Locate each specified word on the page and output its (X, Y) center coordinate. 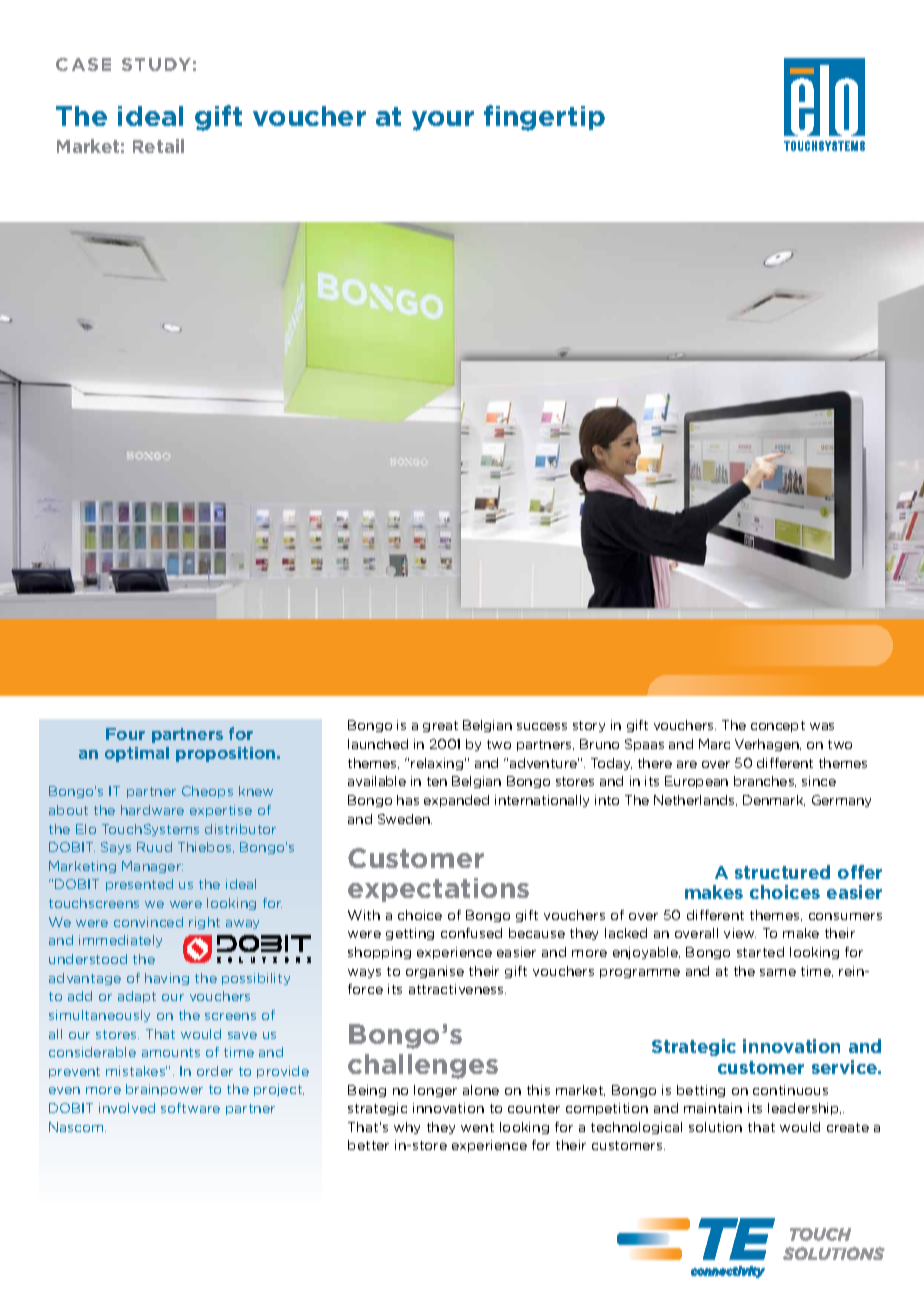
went (477, 1127)
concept (778, 726)
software (190, 1108)
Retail (158, 146)
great (440, 726)
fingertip (544, 118)
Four (125, 734)
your (443, 121)
